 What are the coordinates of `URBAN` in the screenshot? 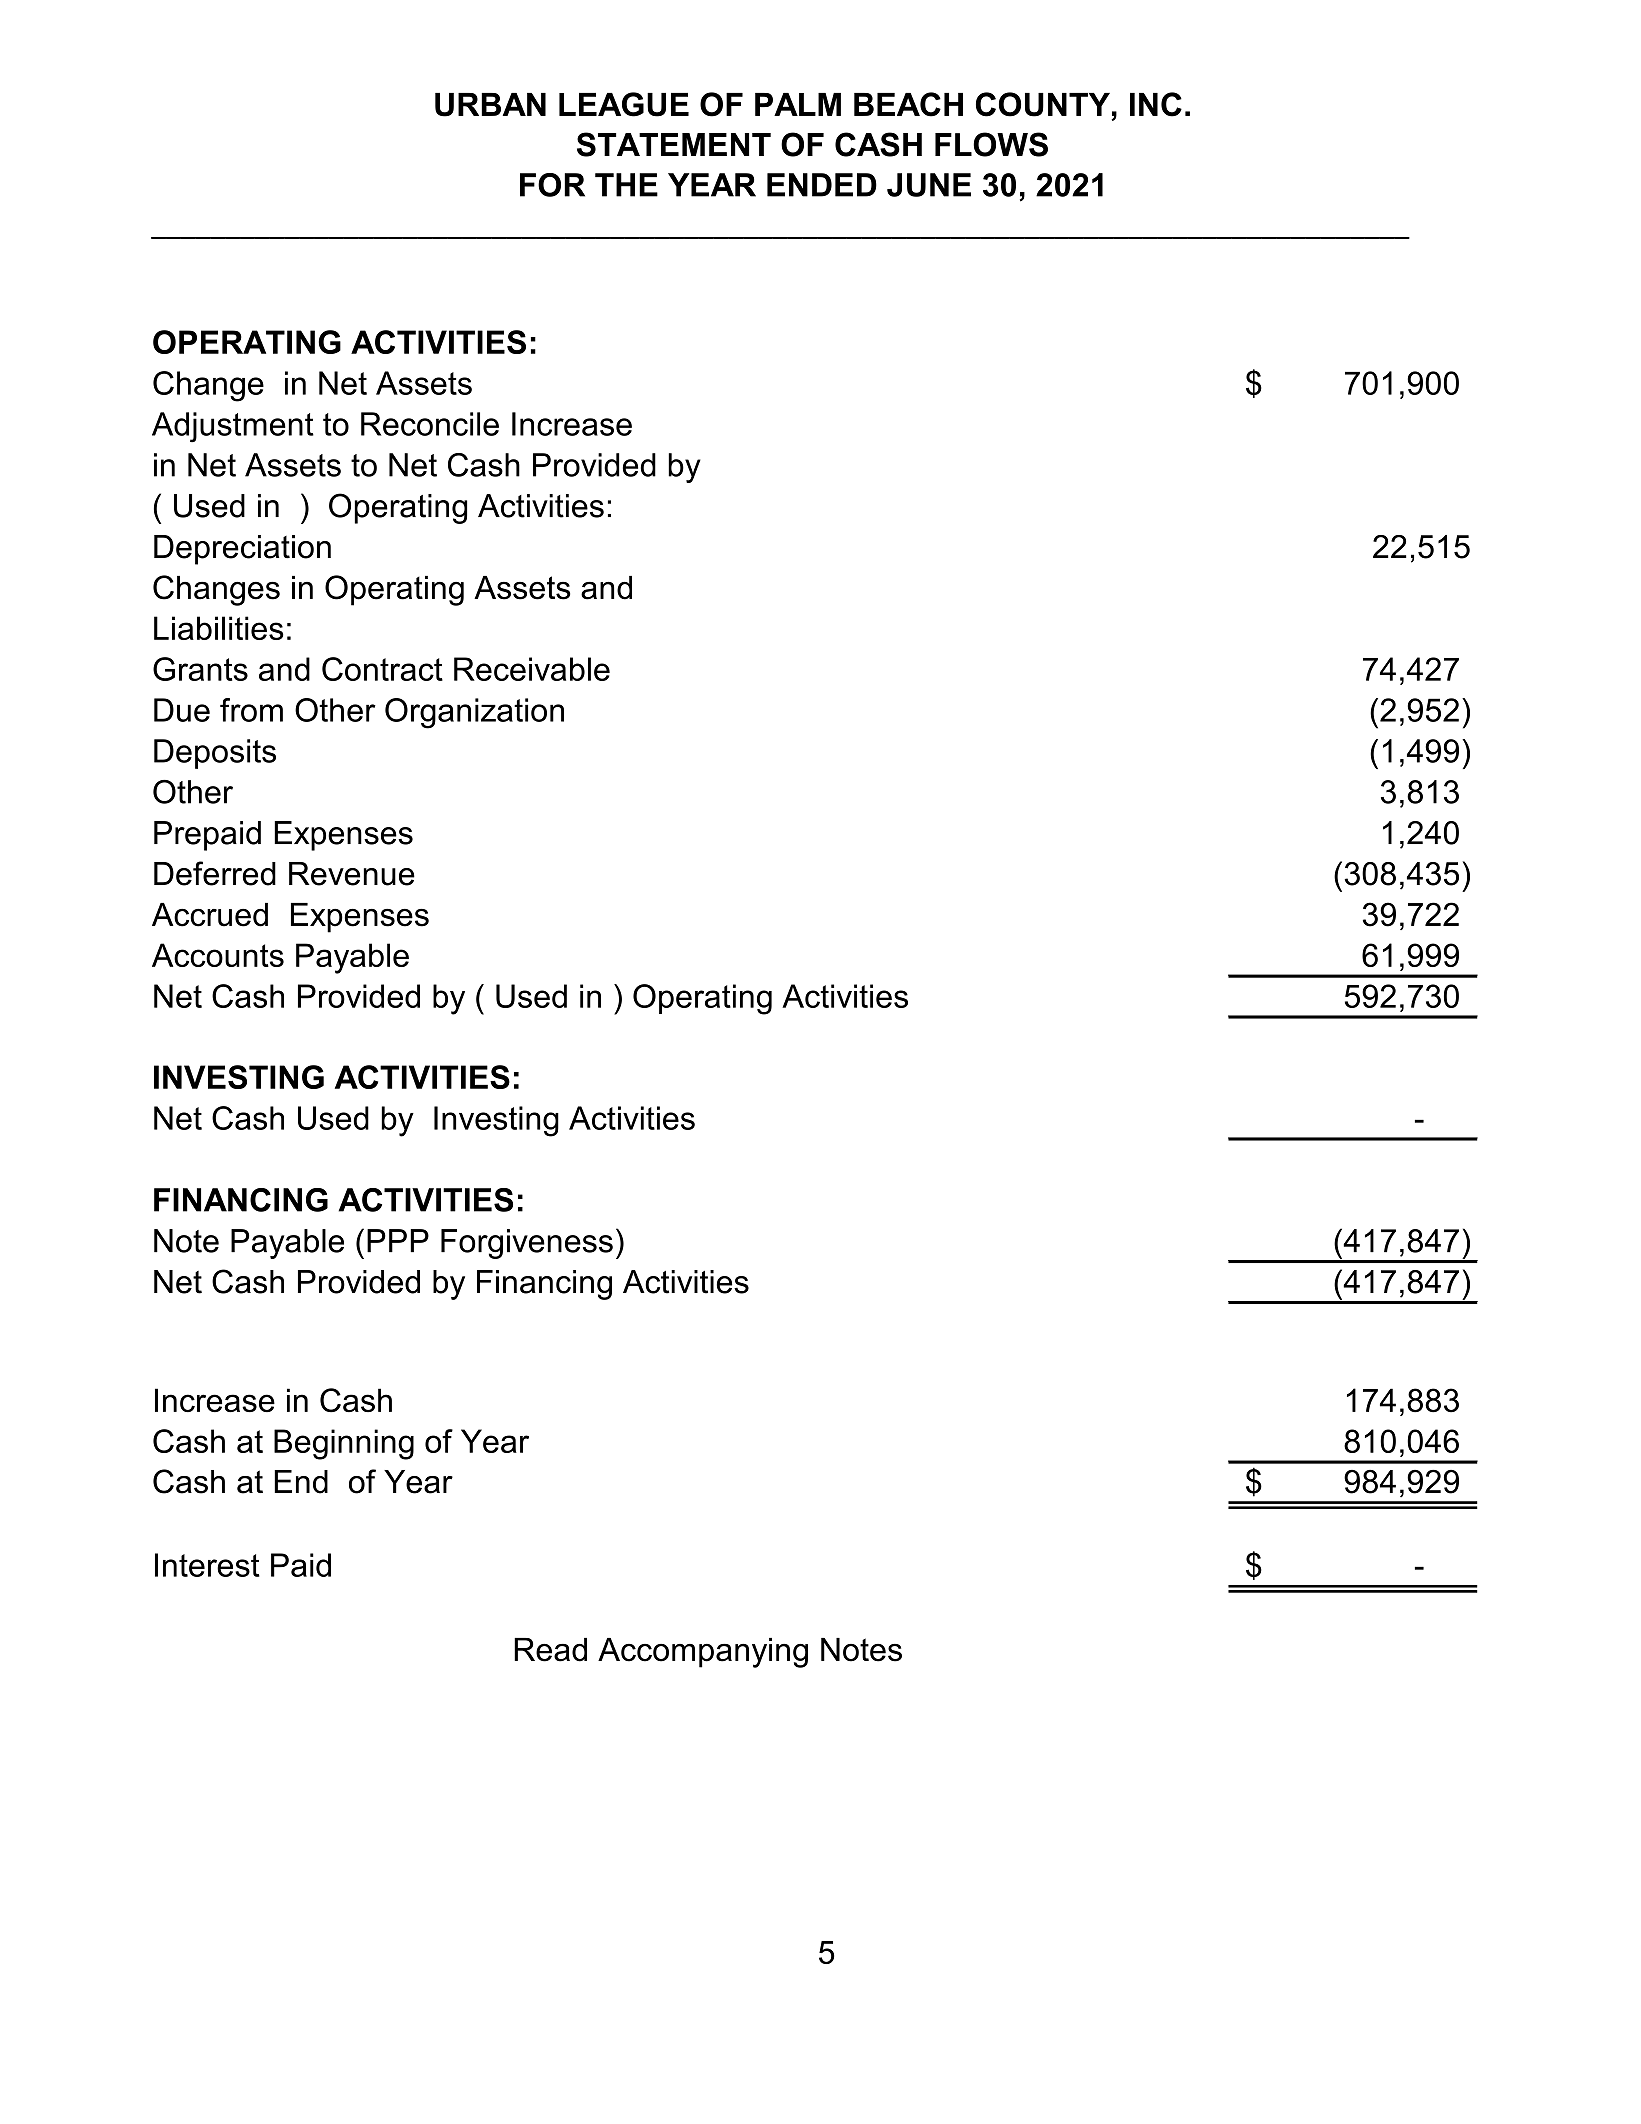 It's located at (490, 105).
